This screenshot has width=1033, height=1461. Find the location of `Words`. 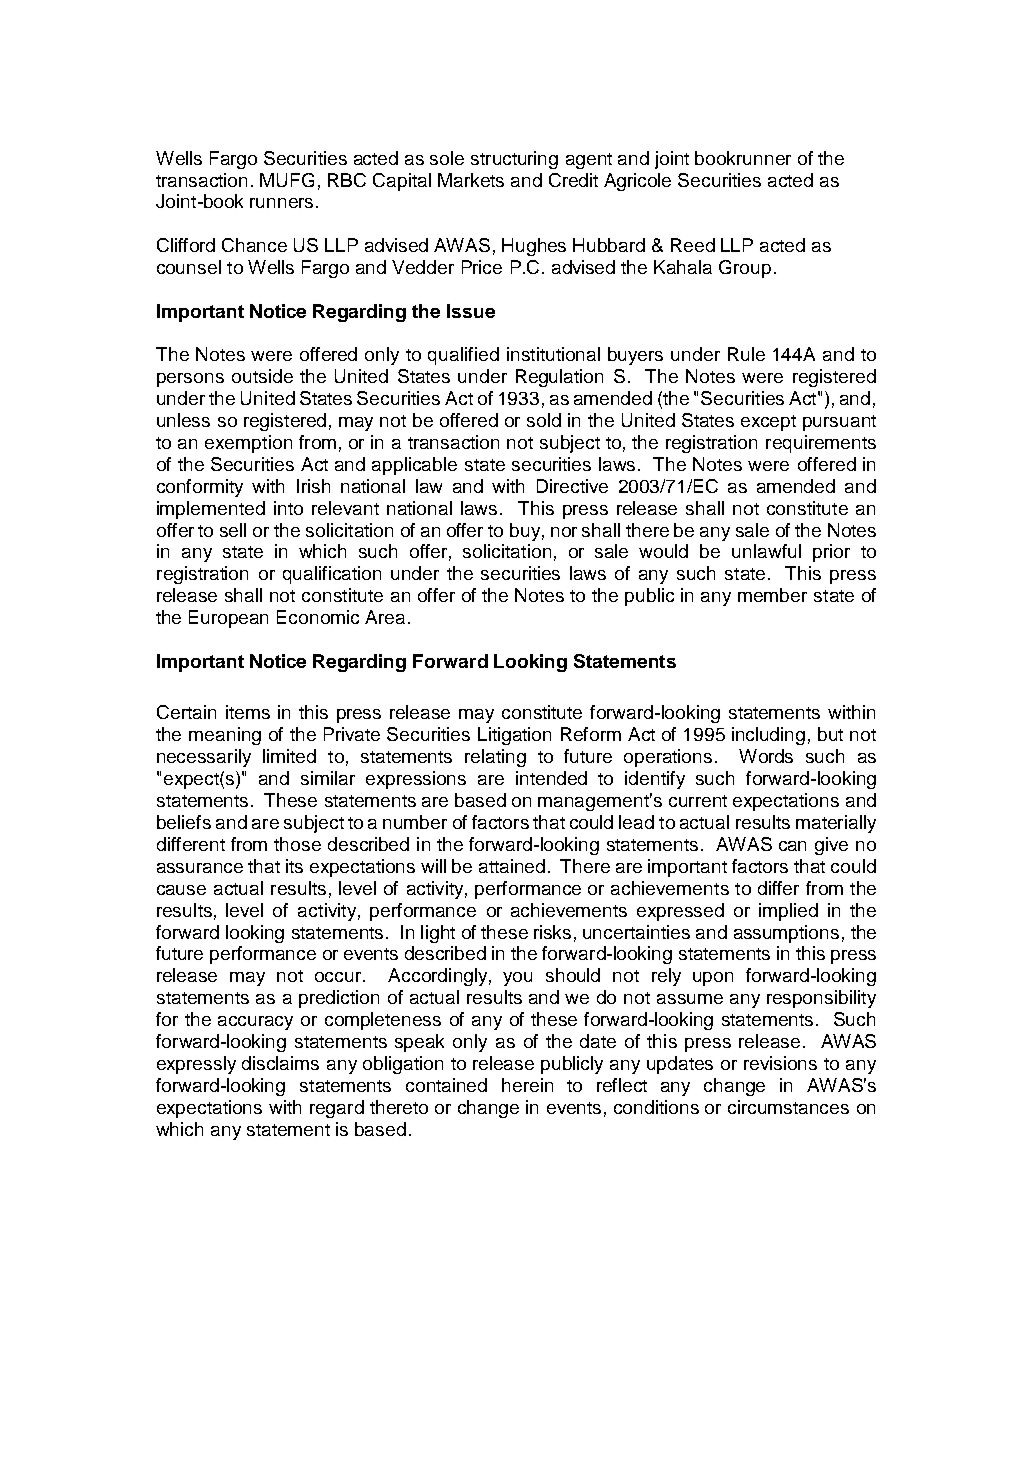

Words is located at coordinates (766, 756).
